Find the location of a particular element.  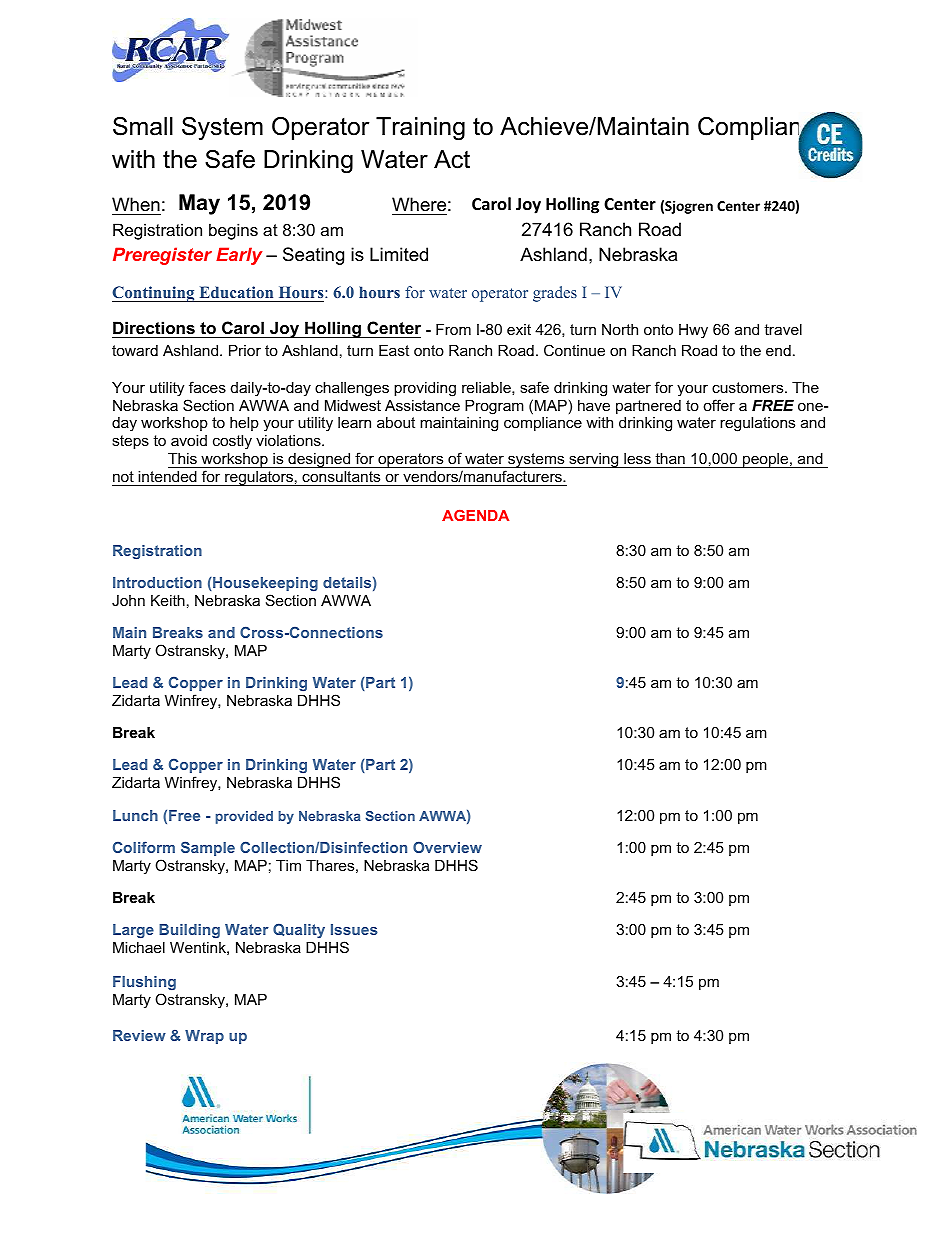

provided is located at coordinates (244, 817).
